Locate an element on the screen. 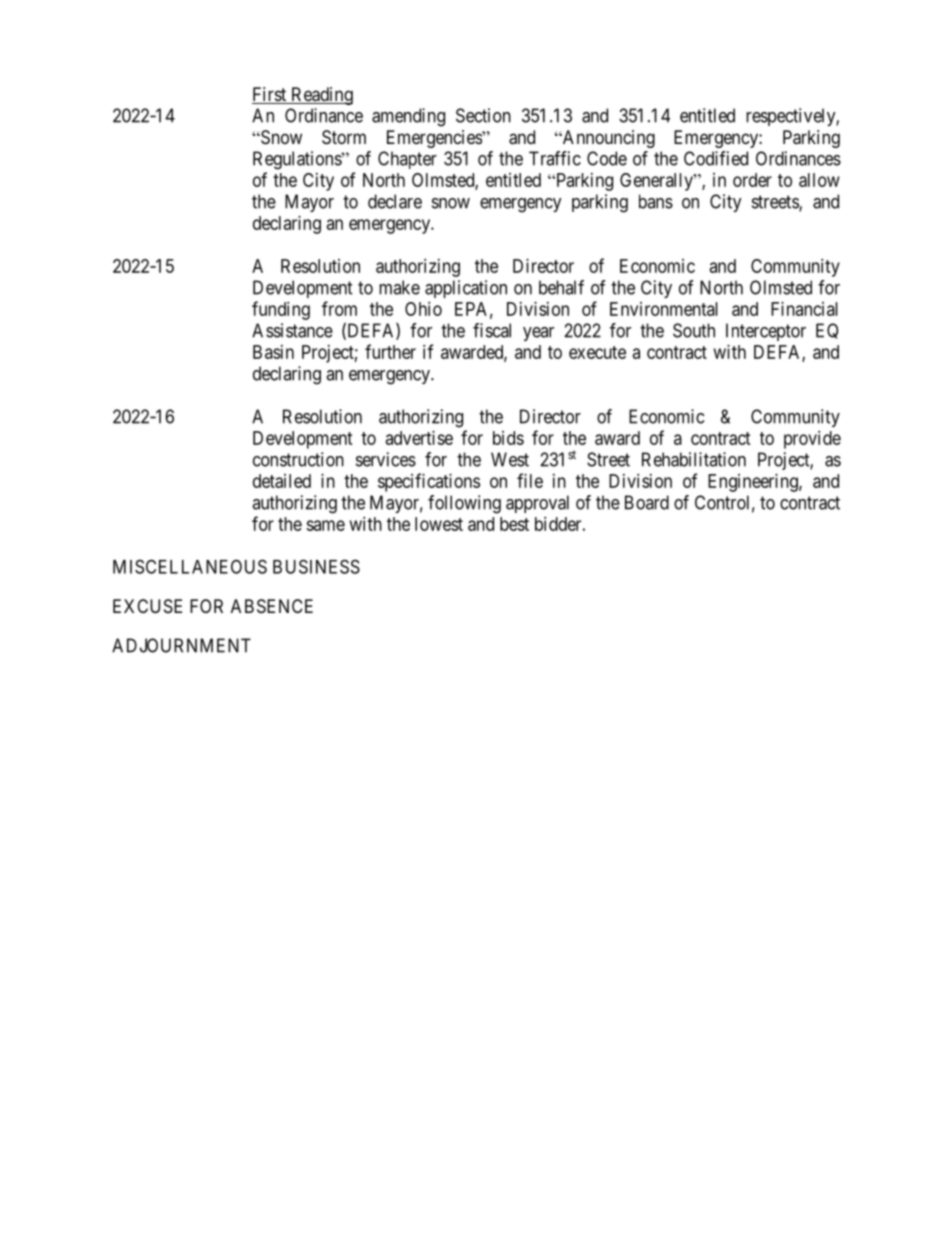 The image size is (952, 1233). First is located at coordinates (270, 95).
